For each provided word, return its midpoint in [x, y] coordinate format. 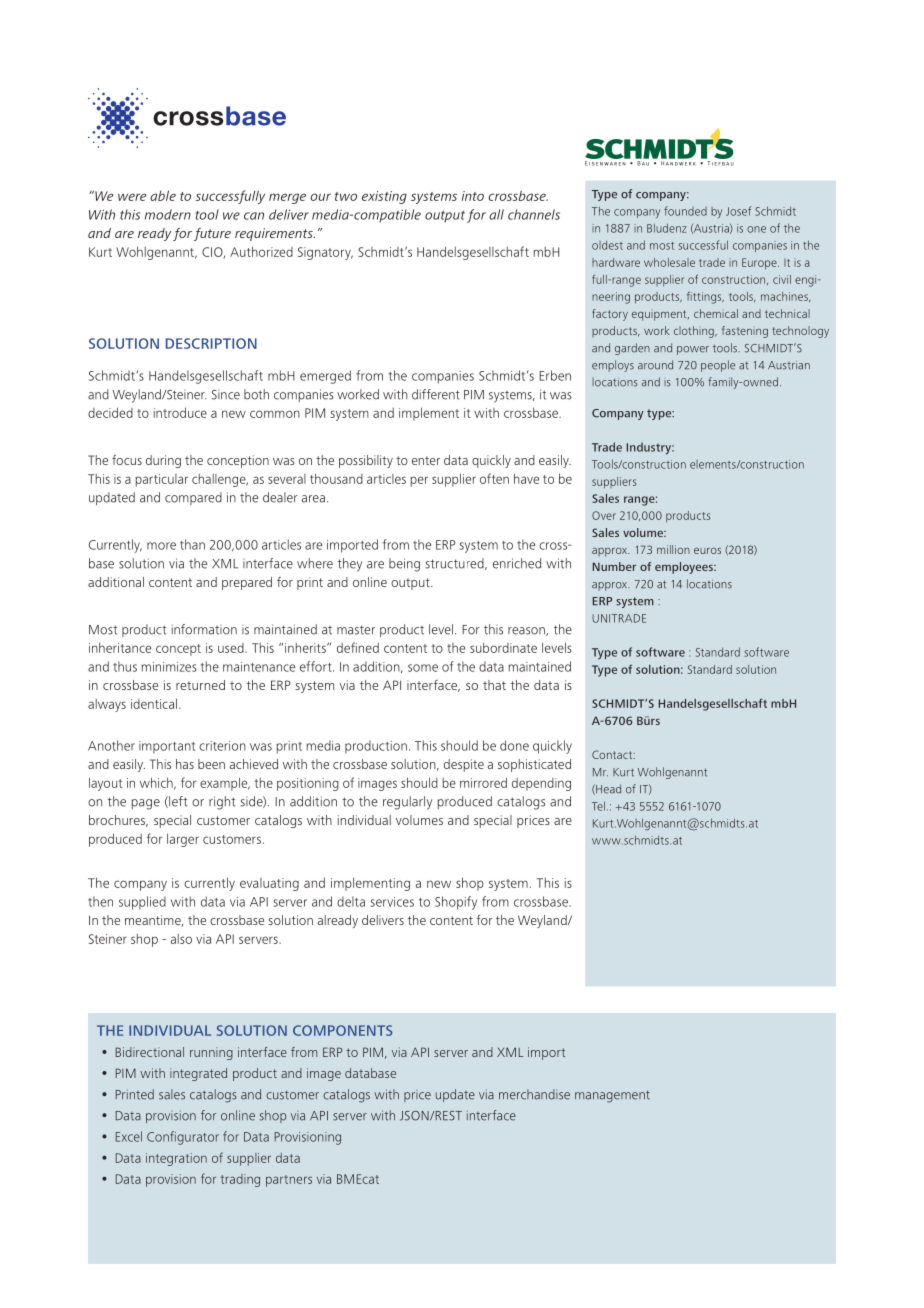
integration [176, 1159]
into [473, 196]
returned [200, 685]
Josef [738, 211]
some [423, 668]
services [392, 902]
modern [168, 214]
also [181, 939]
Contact [613, 754]
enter [426, 460]
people [718, 366]
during [163, 461]
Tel [598, 806]
